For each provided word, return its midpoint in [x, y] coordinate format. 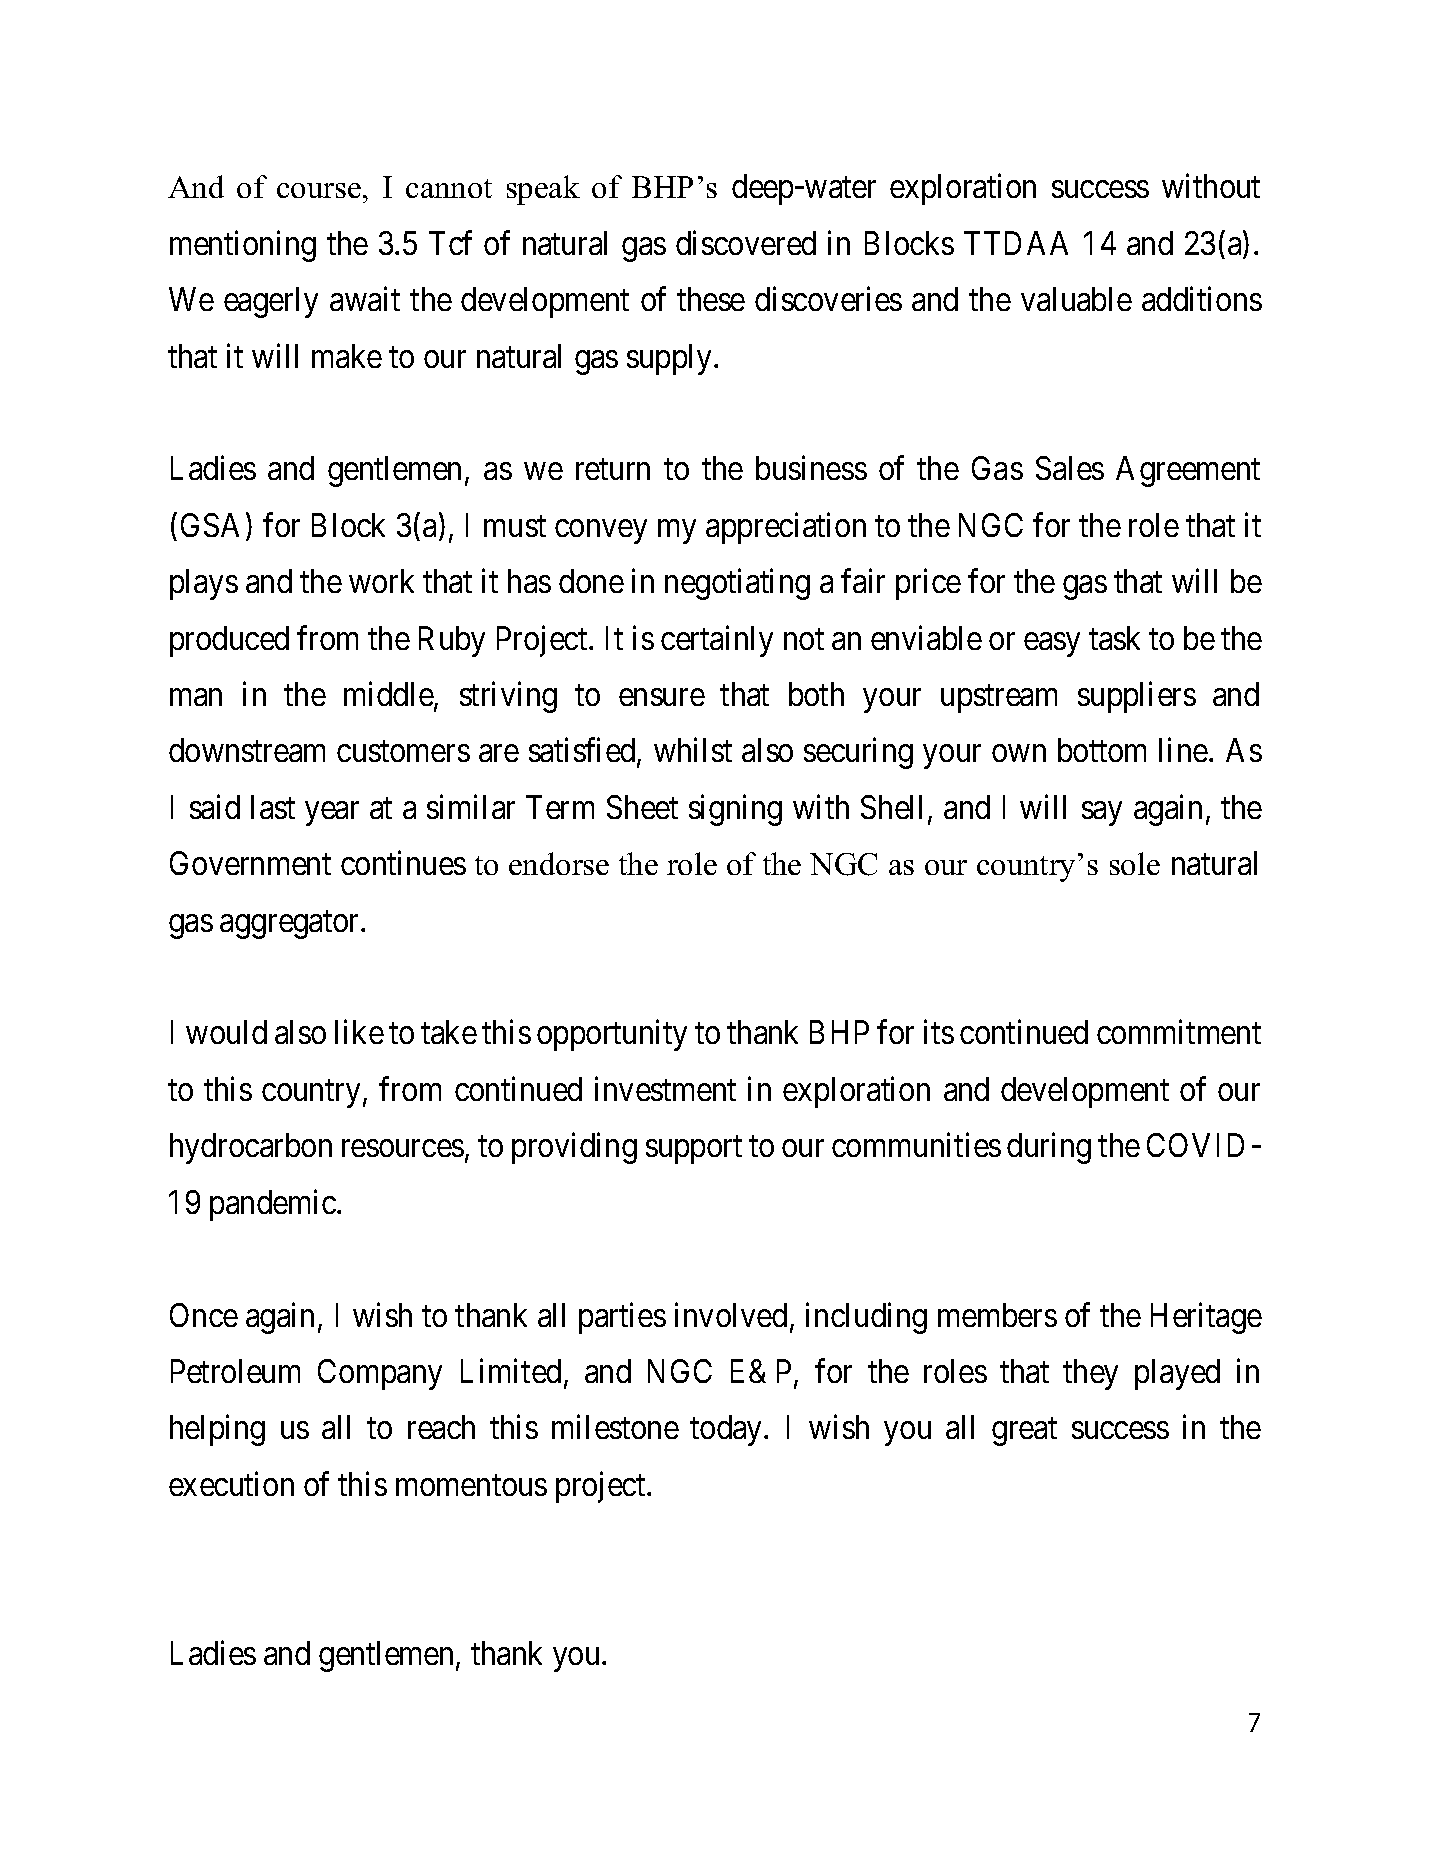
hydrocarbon [251, 1148]
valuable [1076, 299]
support [694, 1150]
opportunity [612, 1035]
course [319, 190]
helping [217, 1430]
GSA [210, 525]
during [1049, 1148]
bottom [1102, 750]
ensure [662, 697]
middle [389, 695]
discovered [746, 242]
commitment [1179, 1032]
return [613, 469]
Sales [1070, 468]
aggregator [291, 925]
